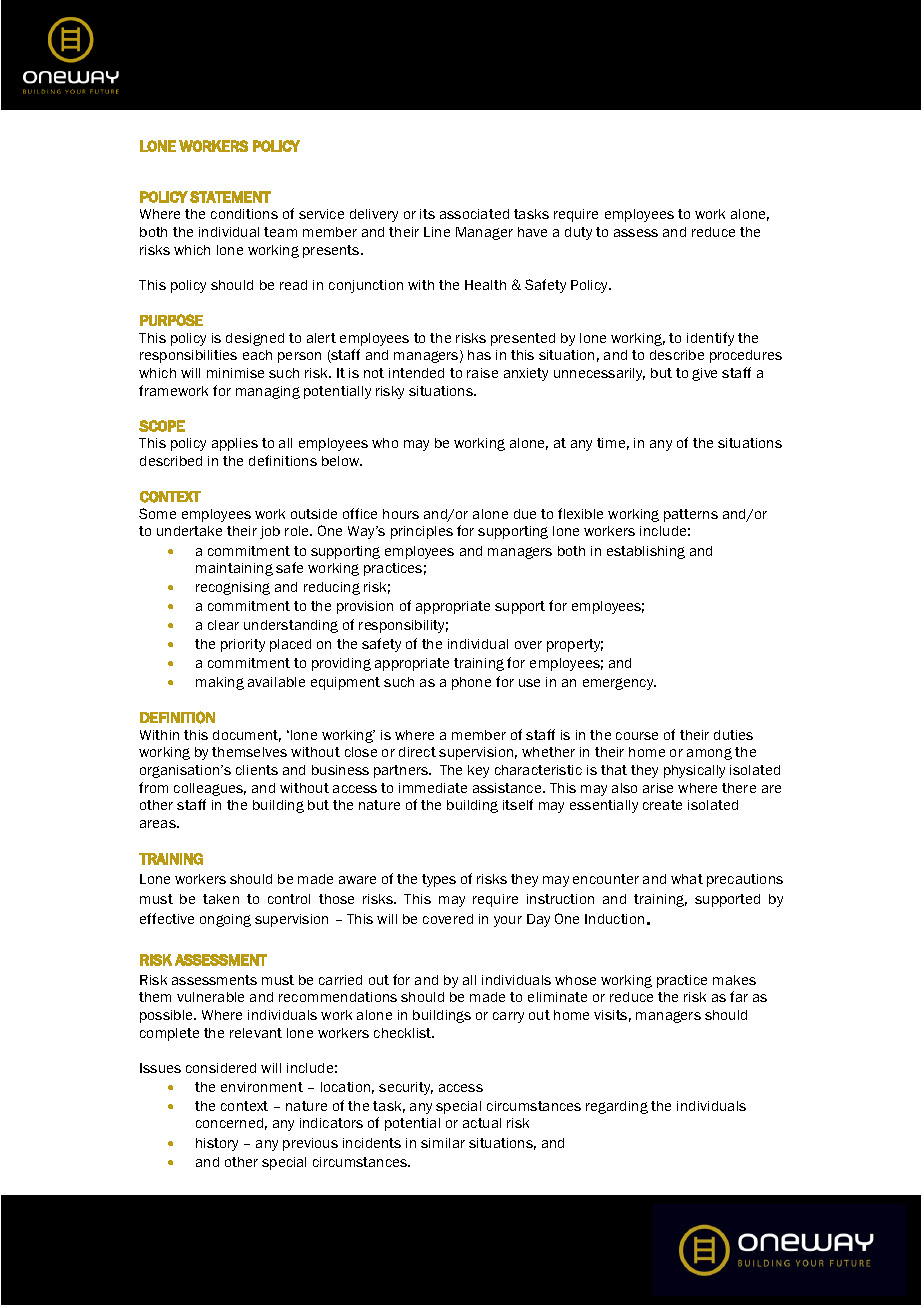 The height and width of the document is (1308, 924). Describe the element at coordinates (210, 789) in the document. I see `colleagues` at that location.
